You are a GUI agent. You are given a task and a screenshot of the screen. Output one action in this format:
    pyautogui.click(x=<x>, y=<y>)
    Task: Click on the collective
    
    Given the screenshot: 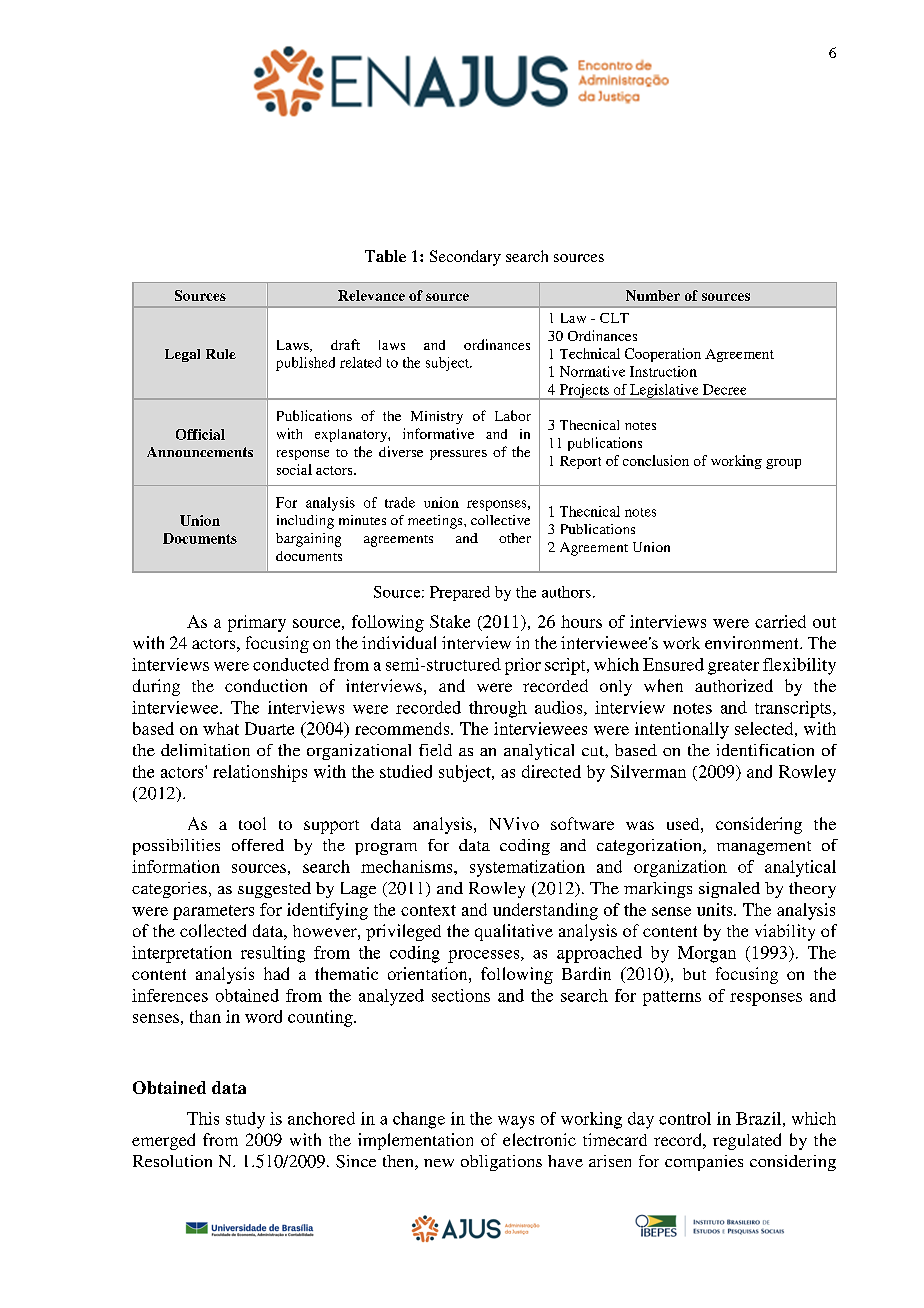 What is the action you would take?
    pyautogui.click(x=500, y=520)
